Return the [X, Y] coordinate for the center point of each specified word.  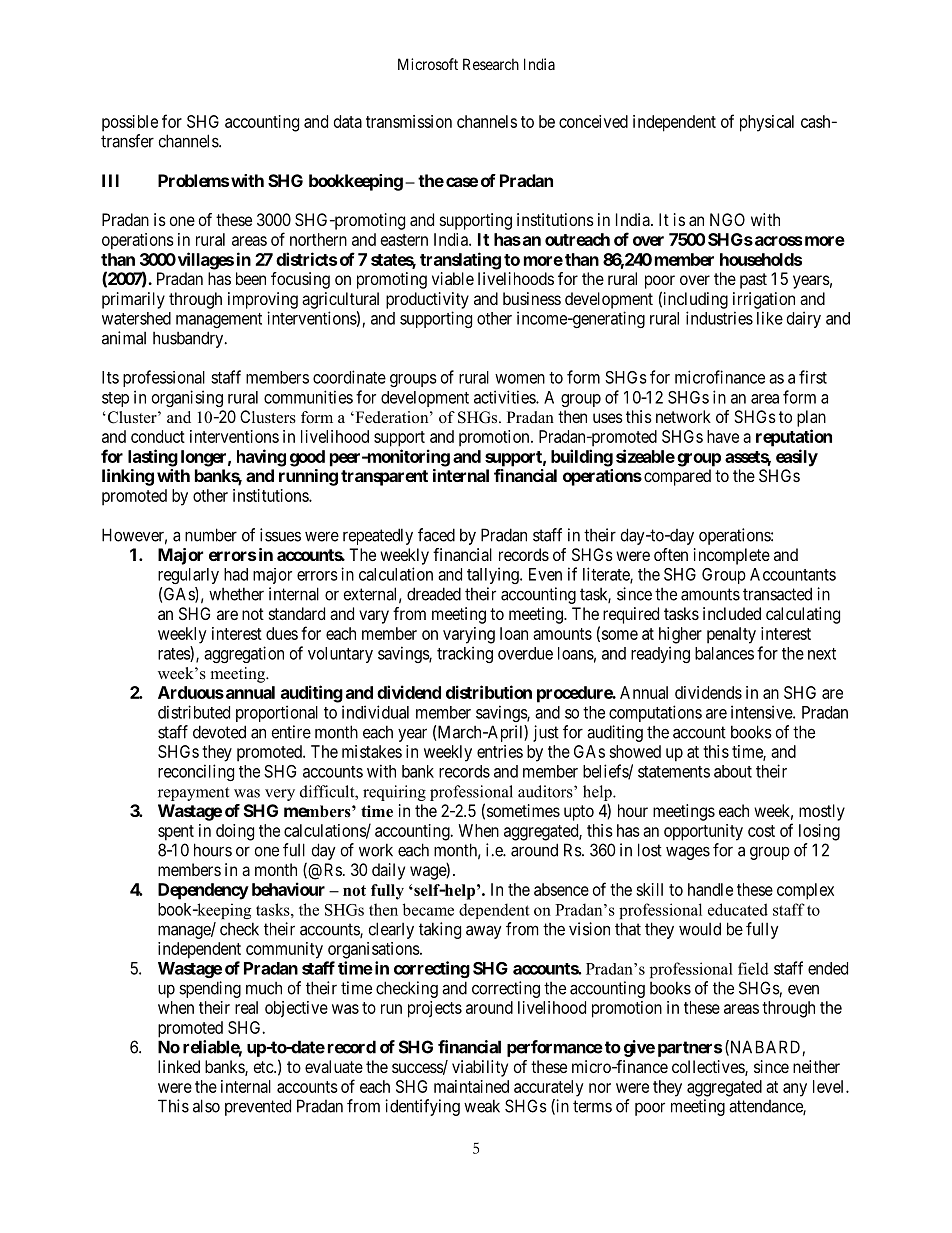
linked [179, 1066]
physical [767, 123]
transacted [777, 594]
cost [761, 831]
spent [176, 833]
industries [719, 318]
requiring [394, 793]
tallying [494, 575]
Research [491, 64]
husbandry [189, 339]
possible [130, 123]
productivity [427, 300]
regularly [188, 576]
